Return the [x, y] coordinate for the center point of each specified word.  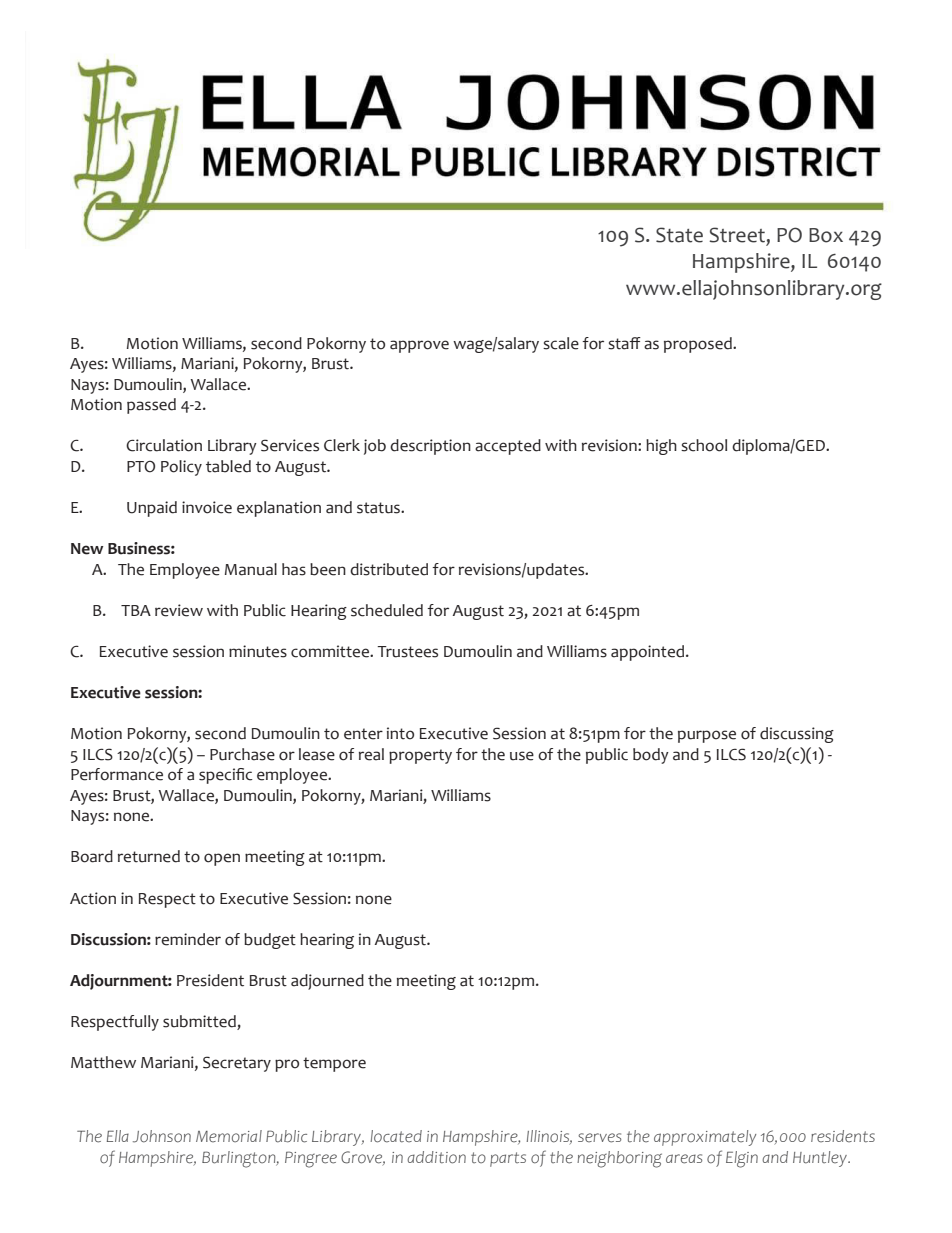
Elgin [742, 1159]
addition [436, 1157]
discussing [797, 735]
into [400, 733]
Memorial [229, 1136]
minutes [258, 651]
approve [419, 346]
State [679, 235]
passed [151, 406]
